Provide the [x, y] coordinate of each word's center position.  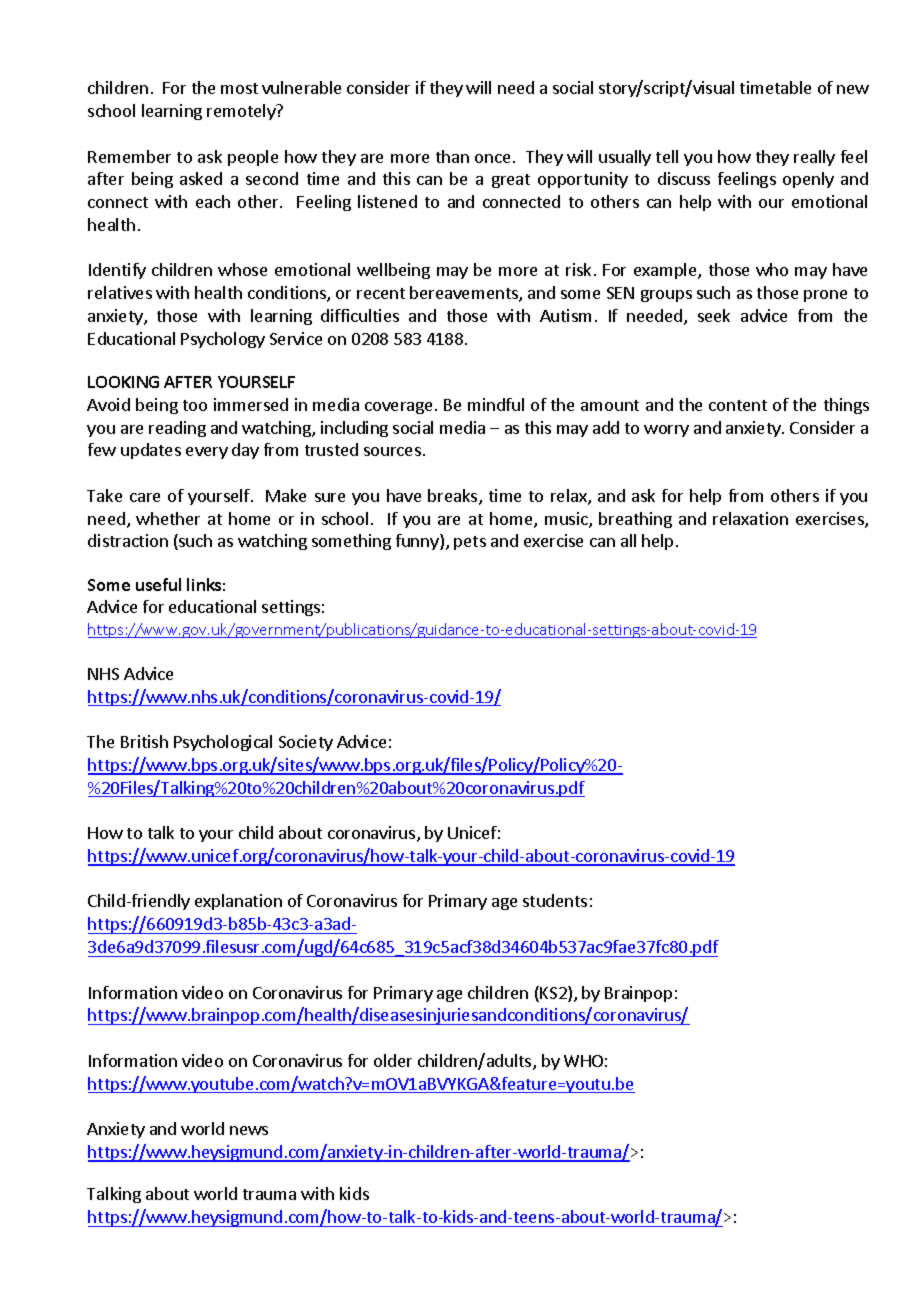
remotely [242, 112]
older [393, 1060]
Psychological [223, 743]
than [452, 156]
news [249, 1130]
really [814, 158]
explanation [238, 902]
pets [470, 543]
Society [306, 743]
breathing [635, 520]
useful [158, 584]
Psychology [223, 340]
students [555, 900]
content [738, 405]
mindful [496, 404]
